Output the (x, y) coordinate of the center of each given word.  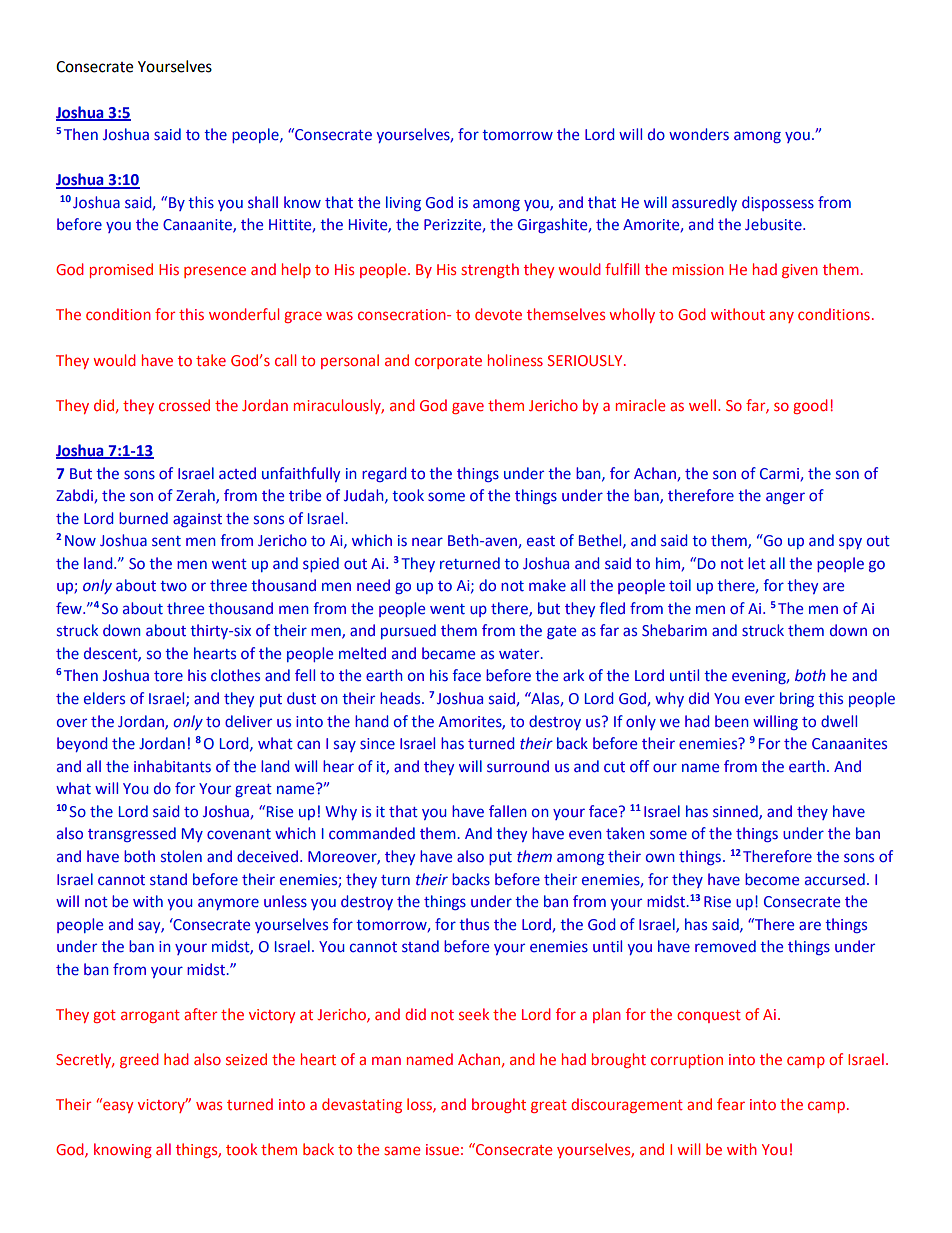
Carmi (779, 474)
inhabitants (172, 766)
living (403, 203)
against (197, 520)
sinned (736, 812)
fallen (508, 811)
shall (263, 202)
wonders (699, 134)
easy (117, 1106)
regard (384, 474)
